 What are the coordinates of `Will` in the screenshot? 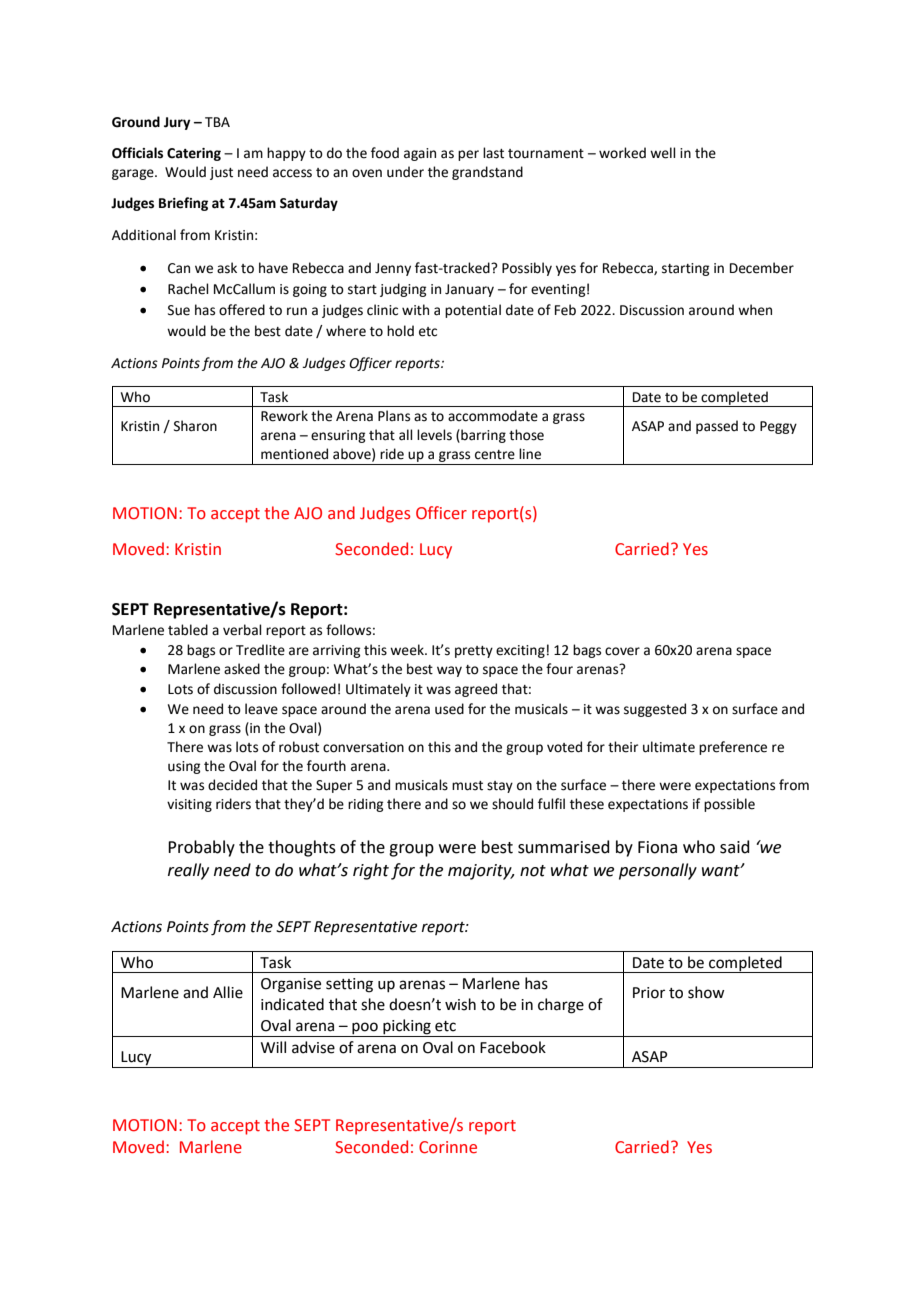 It's located at (273, 1047).
